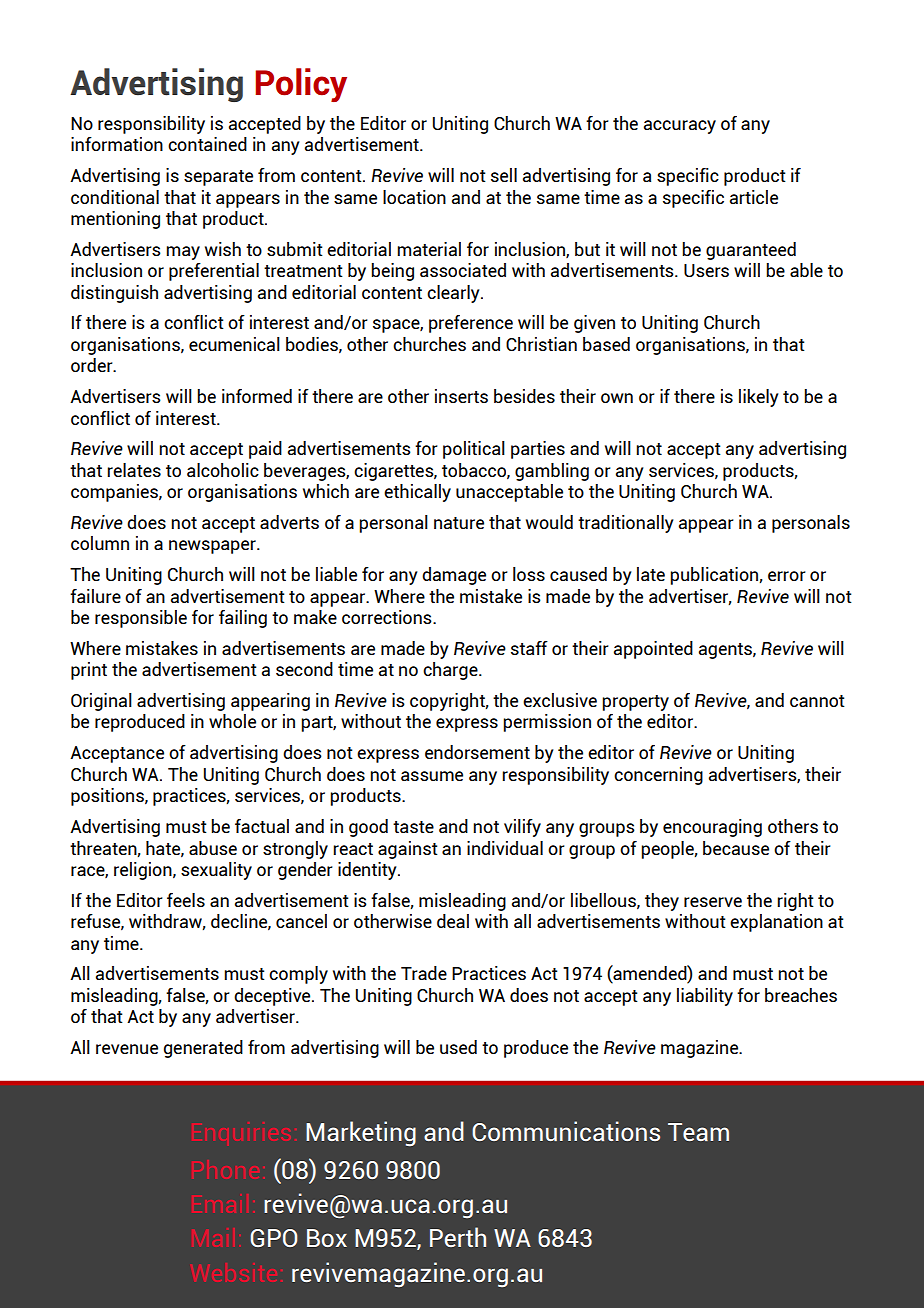 The width and height of the screenshot is (924, 1308). Describe the element at coordinates (203, 1049) in the screenshot. I see `generated` at that location.
